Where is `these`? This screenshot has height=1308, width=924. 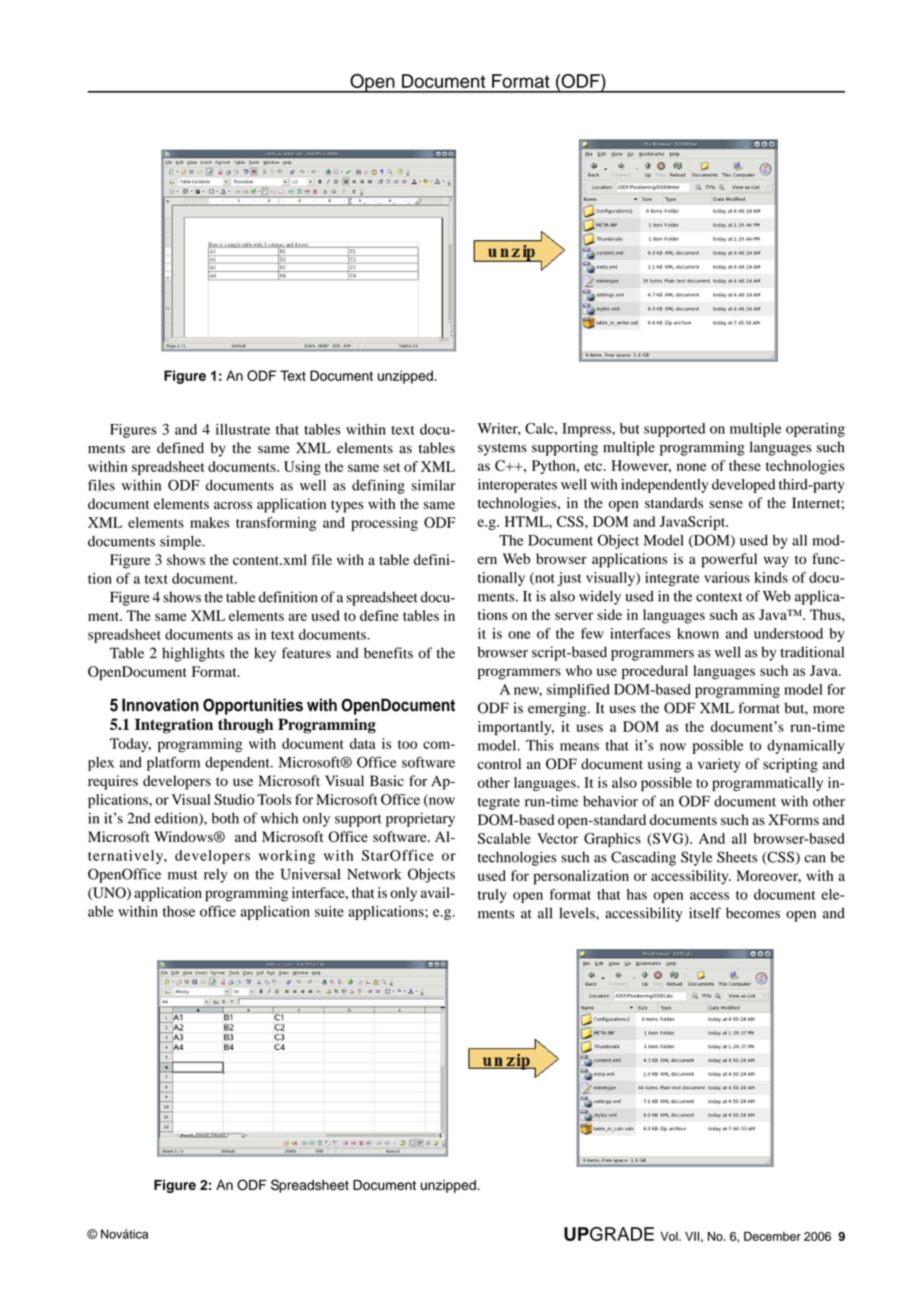
these is located at coordinates (745, 465).
